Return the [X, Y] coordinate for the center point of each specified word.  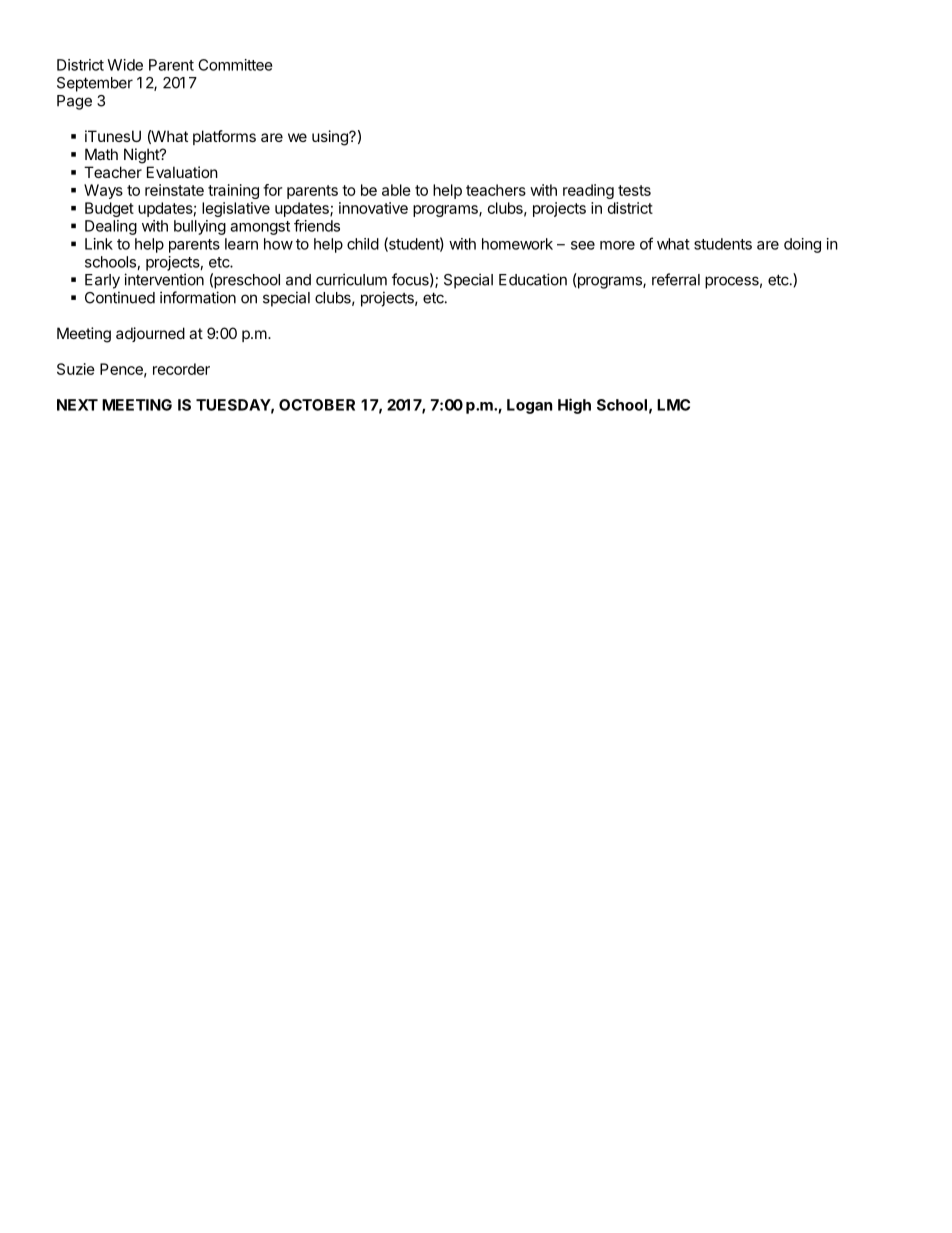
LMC [673, 405]
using [331, 138]
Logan [529, 406]
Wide [125, 65]
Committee [235, 65]
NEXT [77, 405]
